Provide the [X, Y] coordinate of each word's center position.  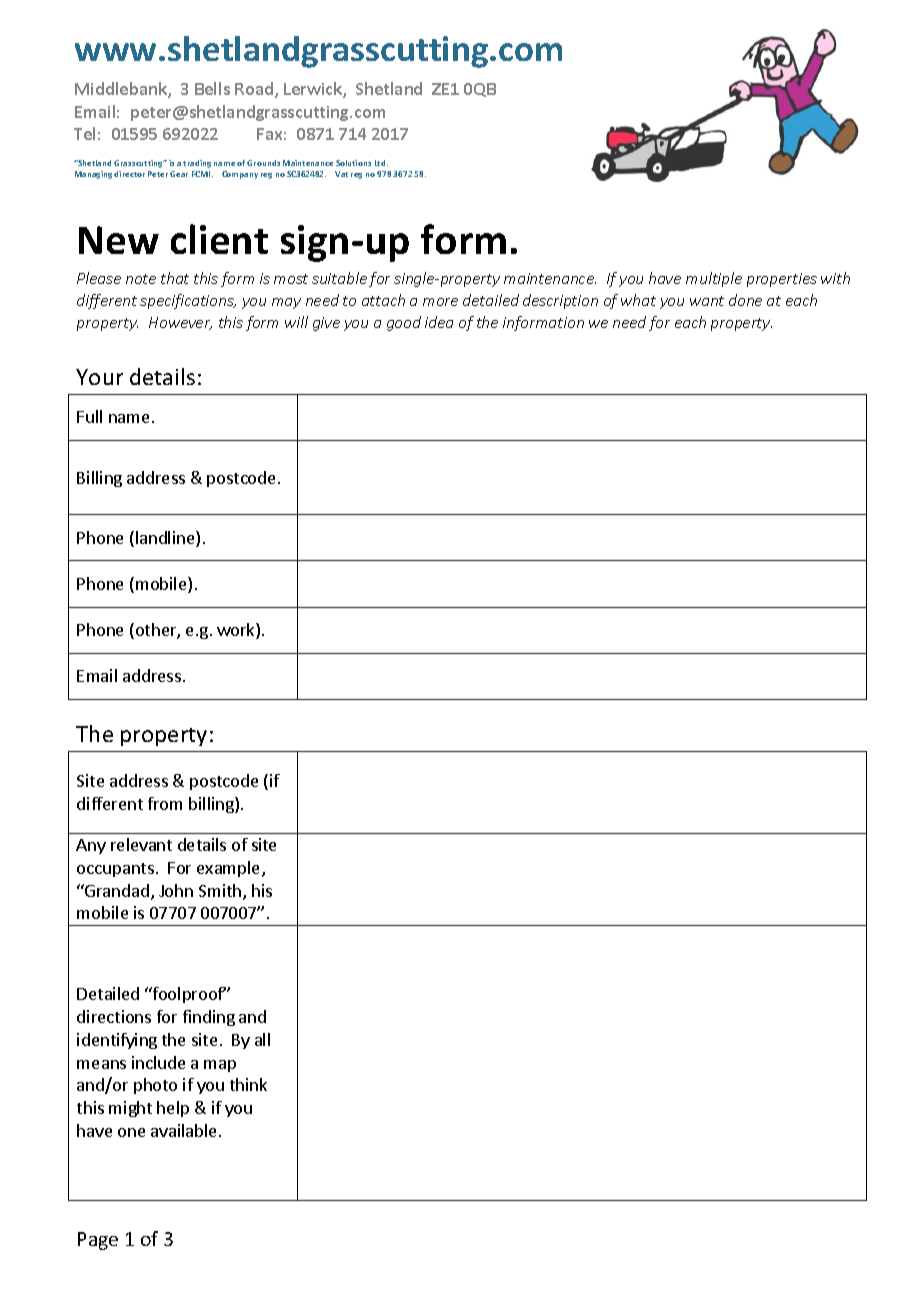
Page [98, 1241]
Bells [212, 88]
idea [439, 322]
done [745, 300]
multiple [714, 279]
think [248, 1084]
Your [99, 377]
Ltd [381, 163]
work [237, 631]
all [262, 1039]
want [707, 301]
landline [166, 539]
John [176, 890]
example [230, 869]
